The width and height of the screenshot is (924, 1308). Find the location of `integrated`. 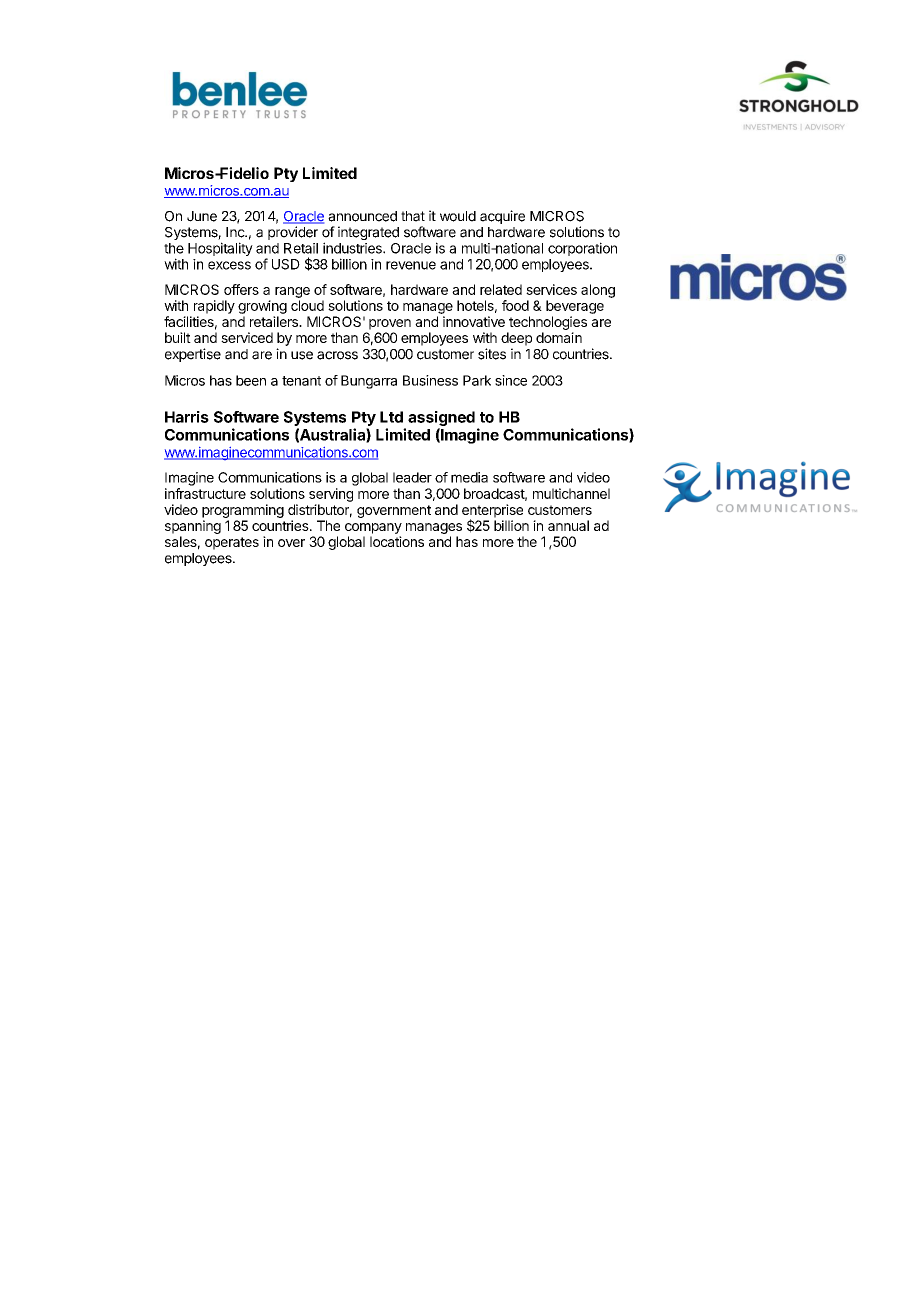

integrated is located at coordinates (368, 233).
